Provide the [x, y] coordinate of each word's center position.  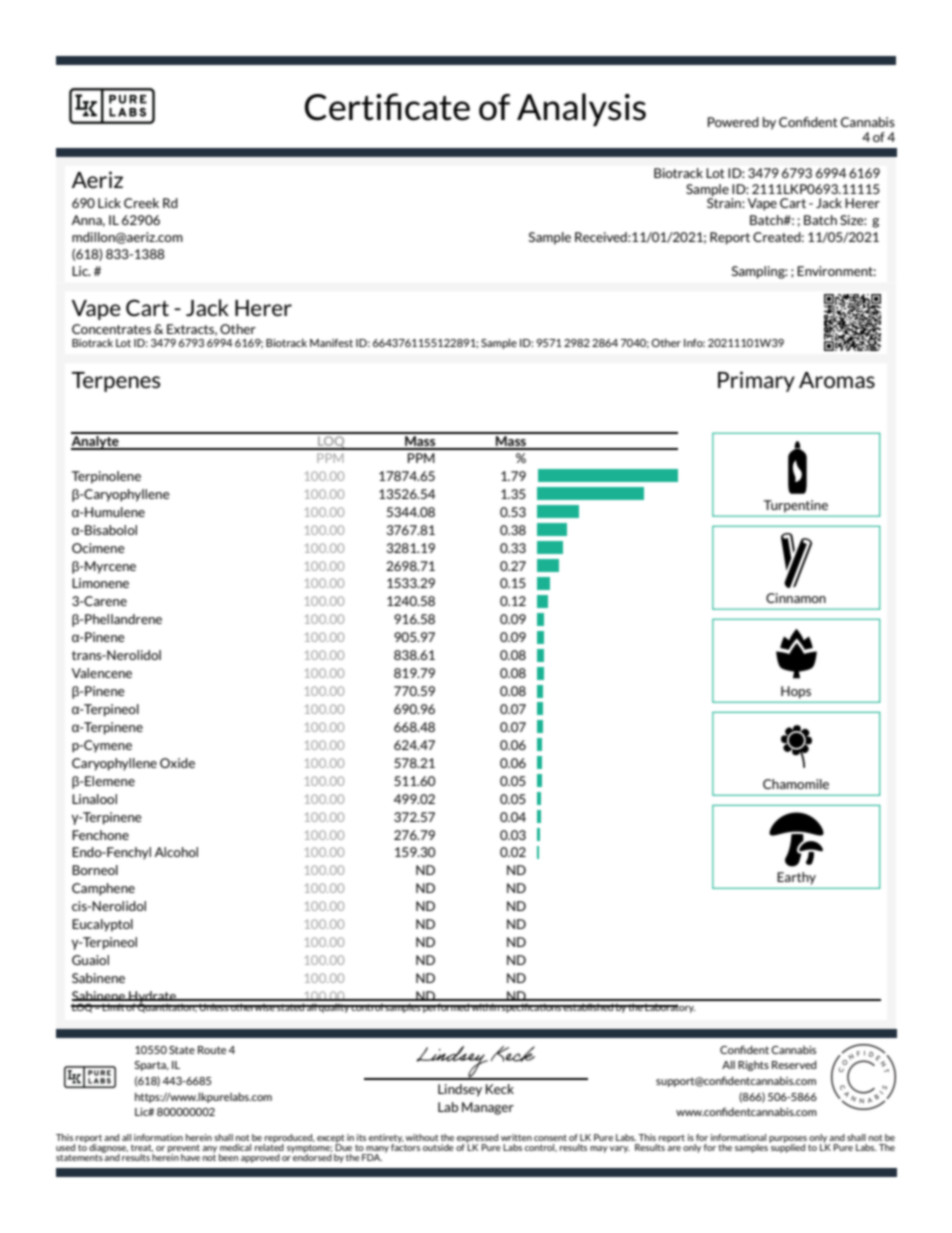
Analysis [581, 109]
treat [142, 1148]
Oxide [177, 763]
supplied [787, 1147]
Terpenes [116, 382]
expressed [477, 1139]
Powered [733, 122]
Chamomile [796, 784]
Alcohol [176, 852]
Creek [141, 203]
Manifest [331, 343]
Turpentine [796, 506]
